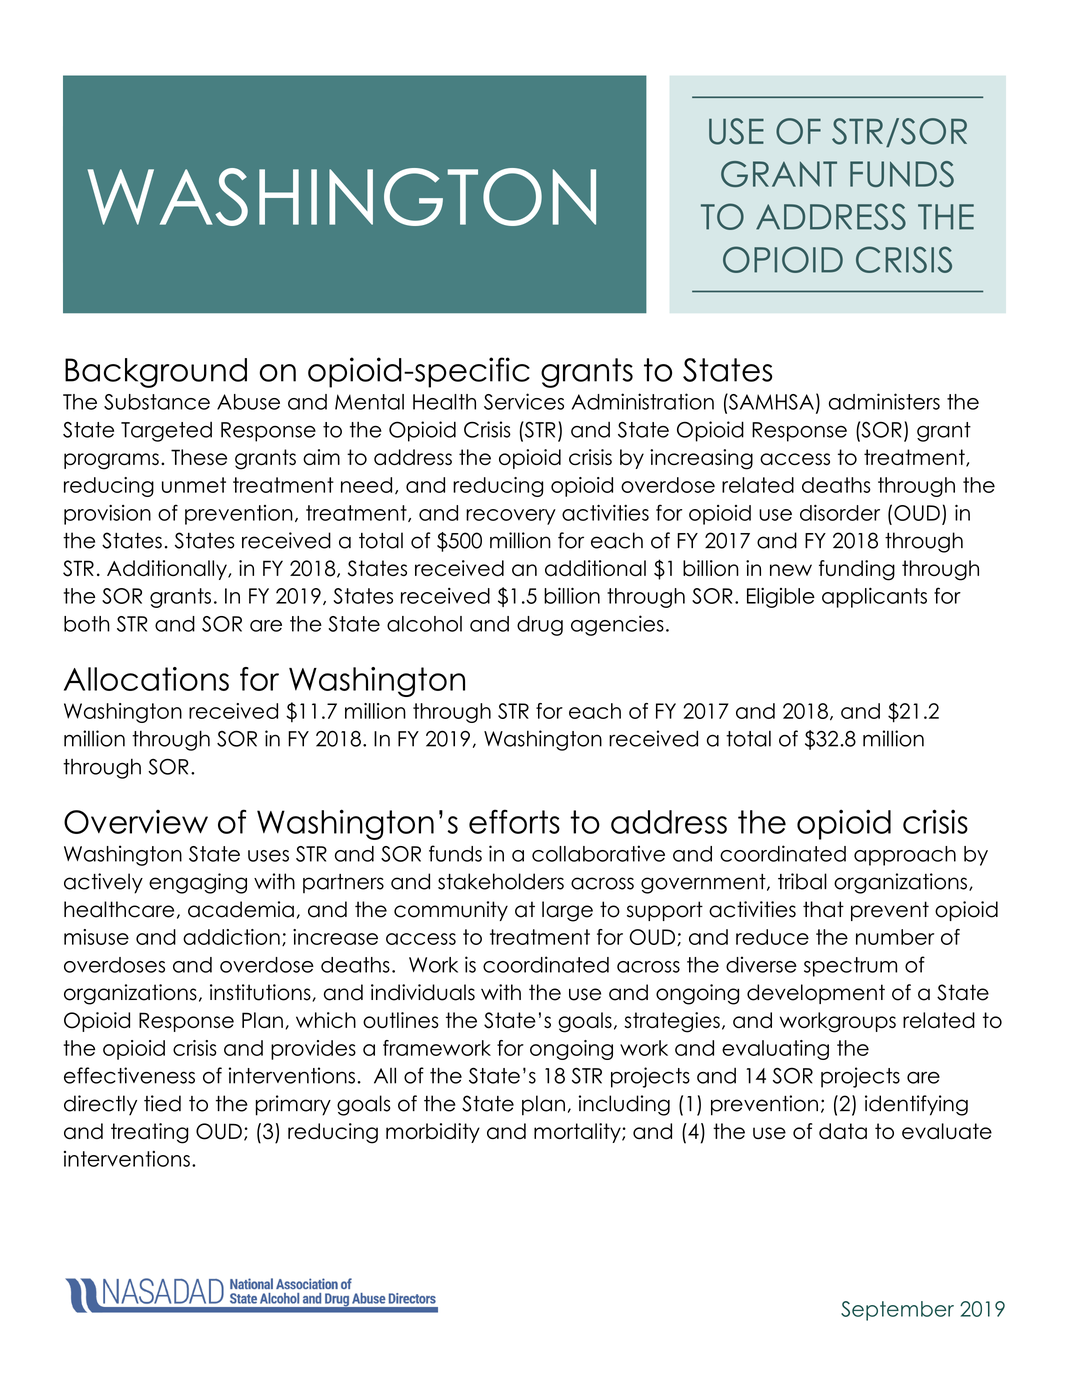 This screenshot has width=1069, height=1384. What do you see at coordinates (578, 1133) in the screenshot?
I see `mortality` at bounding box center [578, 1133].
